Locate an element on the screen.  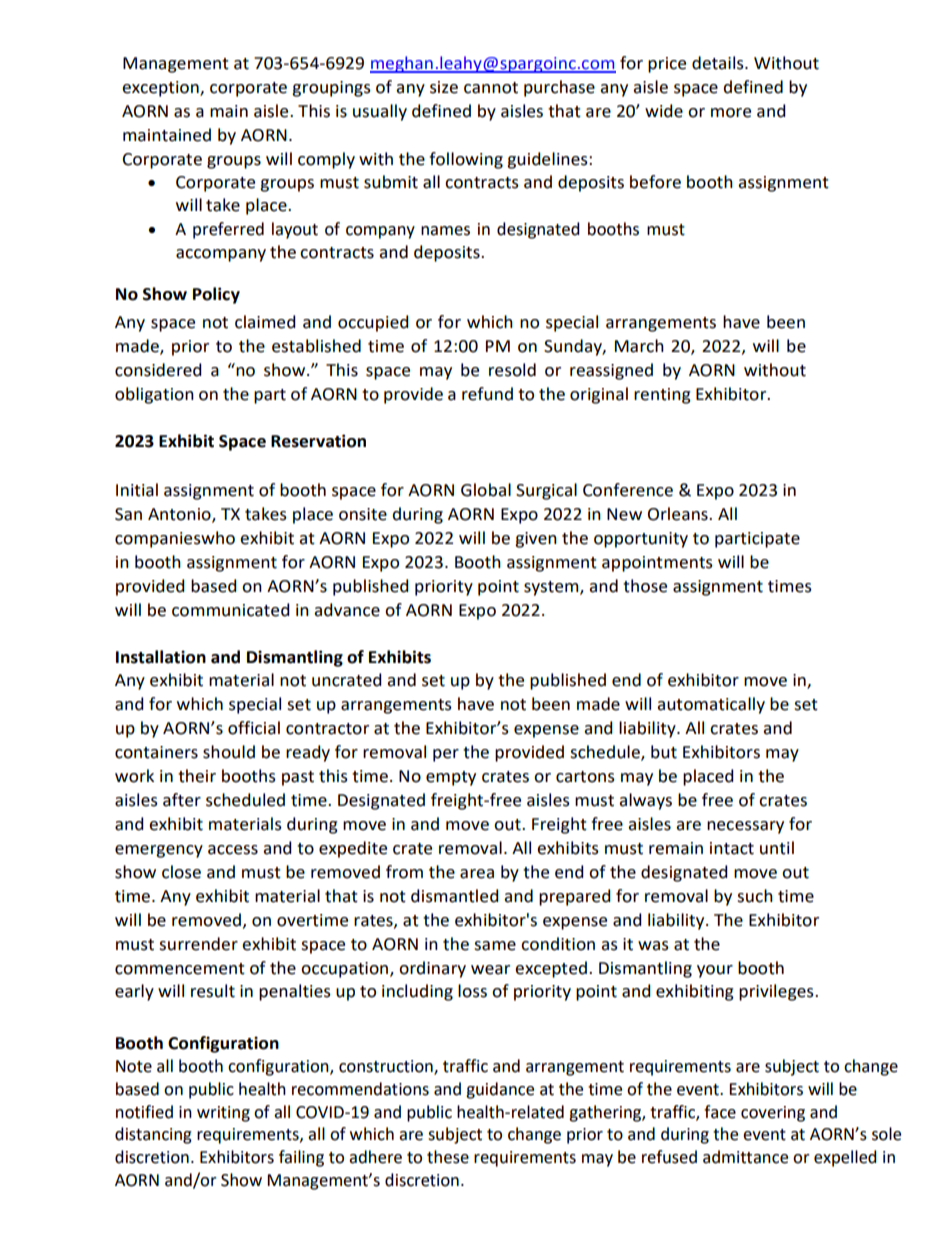
exception is located at coordinates (161, 89).
